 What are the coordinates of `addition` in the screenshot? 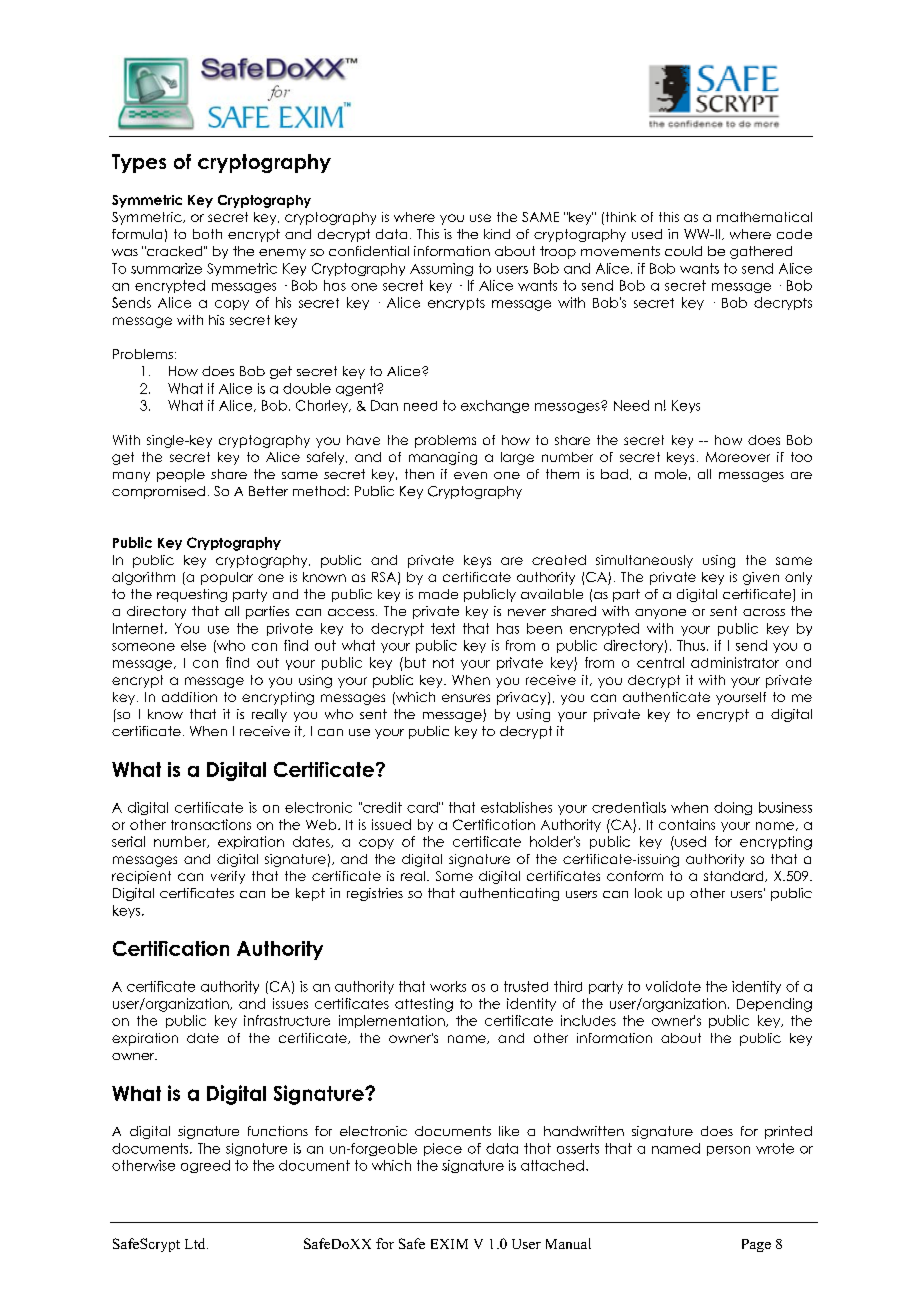 It's located at (189, 697).
